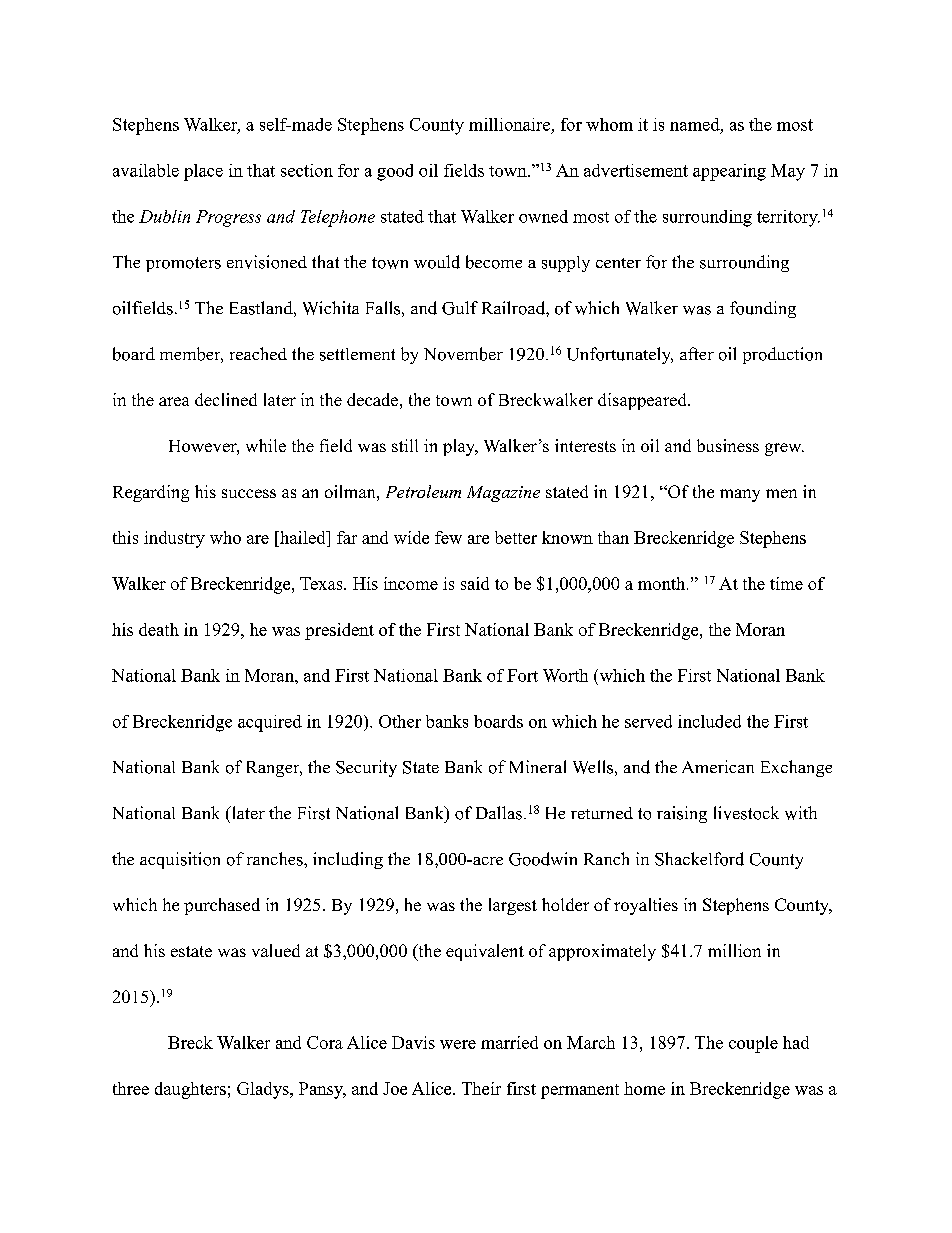 The width and height of the screenshot is (952, 1233). Describe the element at coordinates (475, 583) in the screenshot. I see `said` at that location.
